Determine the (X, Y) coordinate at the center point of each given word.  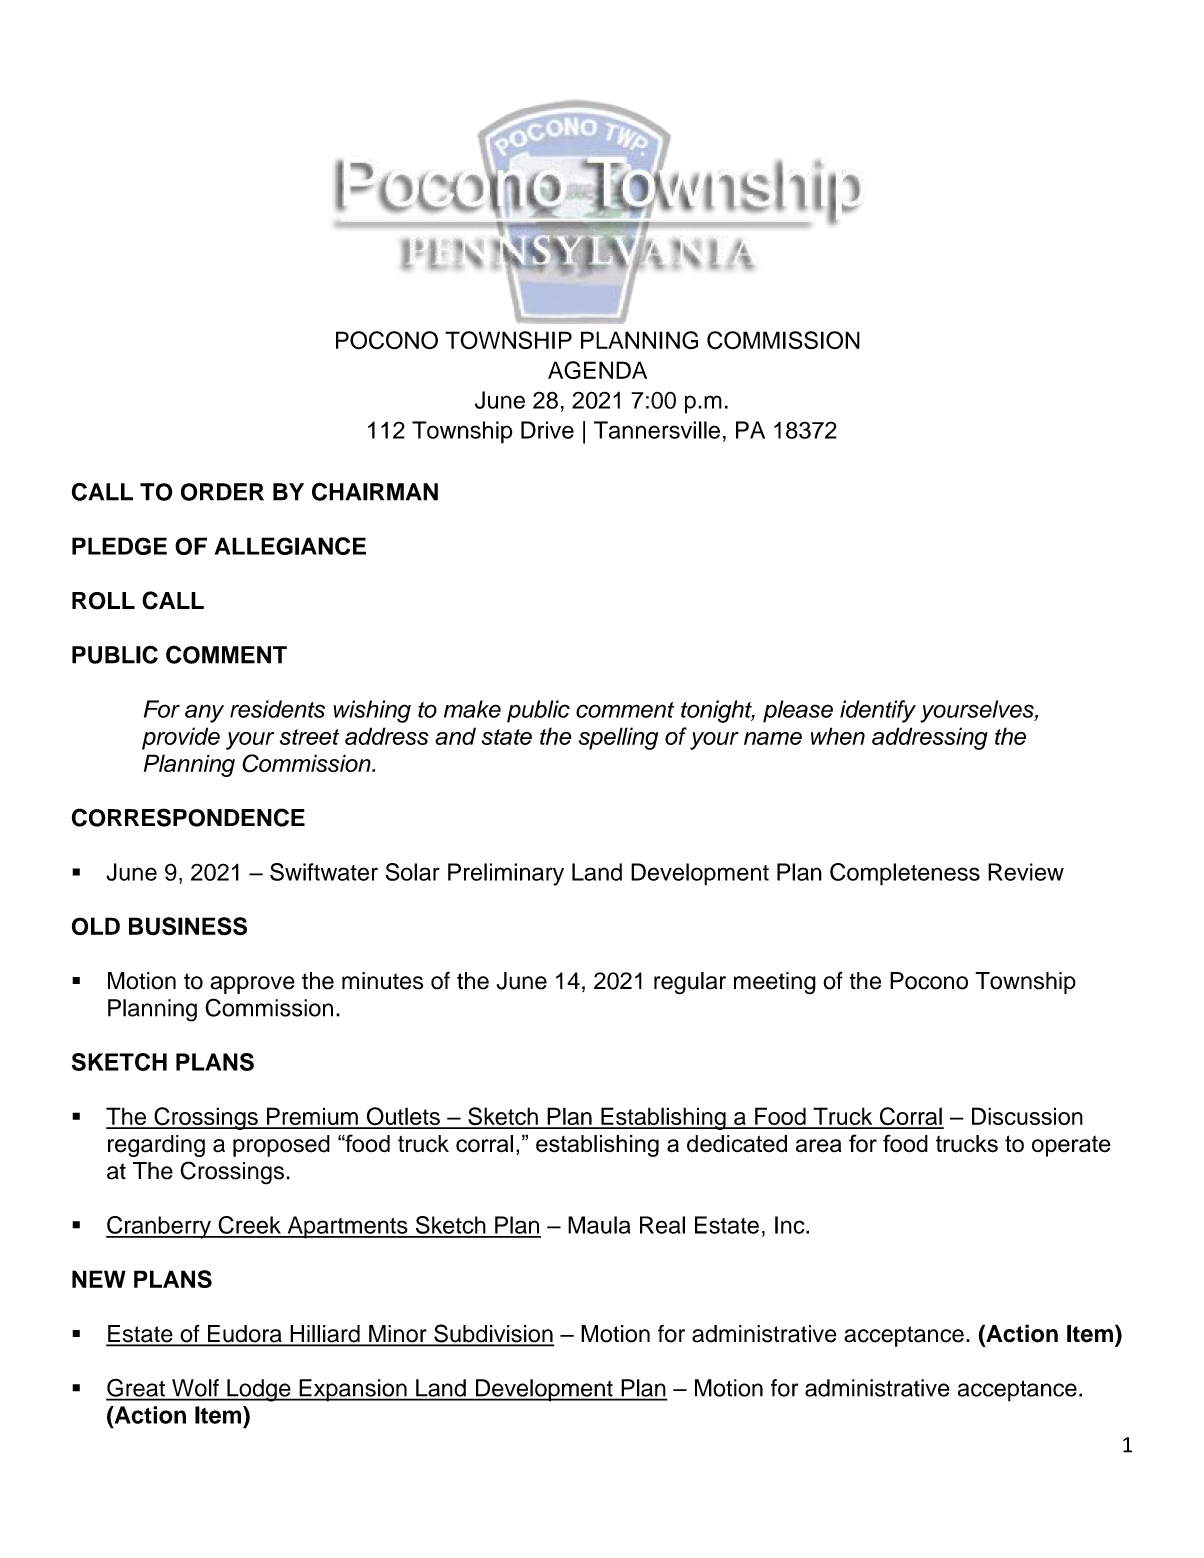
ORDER (222, 492)
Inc (791, 1225)
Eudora (245, 1335)
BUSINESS (188, 926)
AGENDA (597, 370)
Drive (547, 430)
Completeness (905, 874)
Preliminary (506, 874)
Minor (398, 1335)
